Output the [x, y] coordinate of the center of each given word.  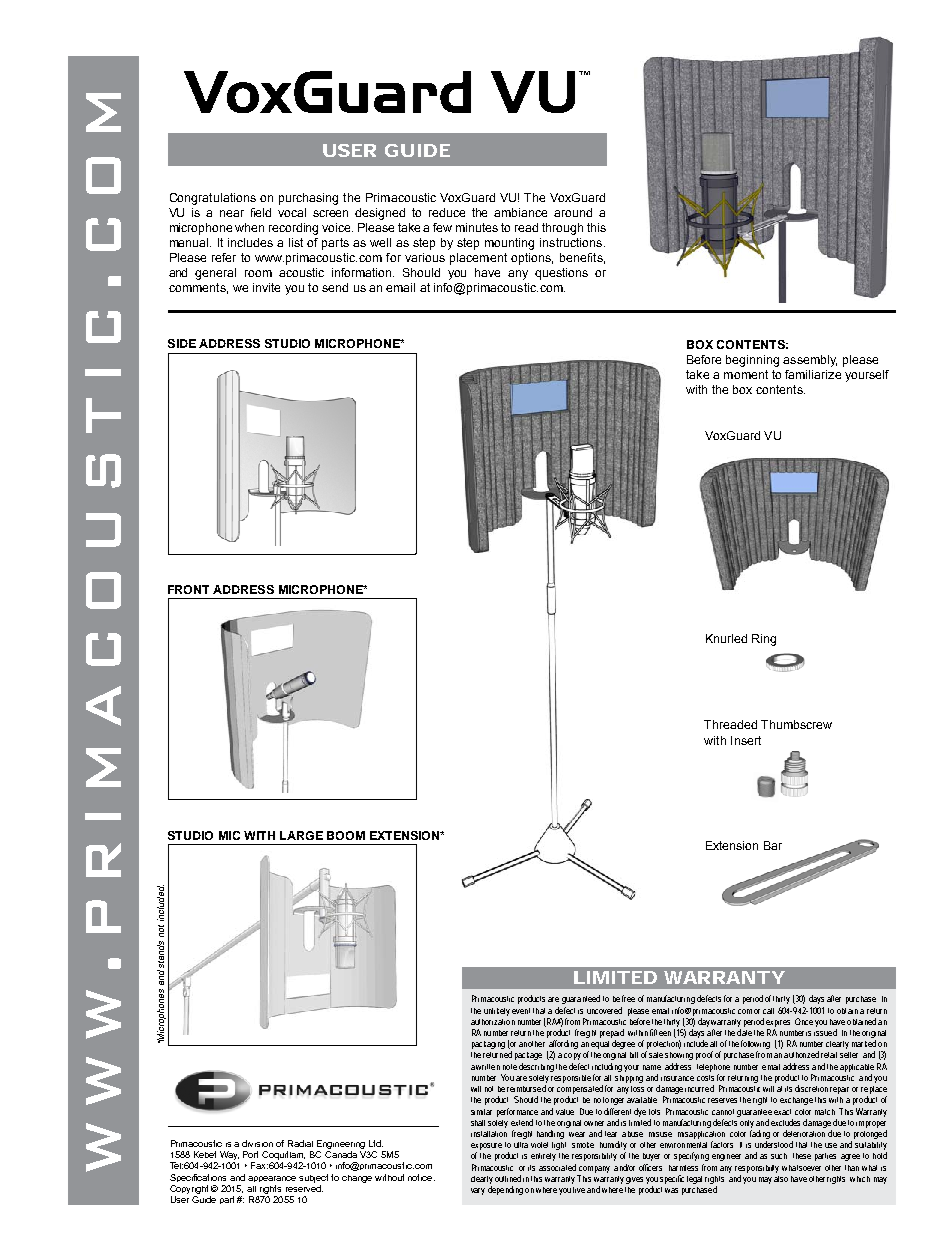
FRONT [188, 589]
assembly [810, 361]
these [802, 1156]
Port [250, 1154]
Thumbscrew [796, 724]
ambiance [520, 212]
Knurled [726, 638]
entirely [543, 1157]
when [249, 227]
